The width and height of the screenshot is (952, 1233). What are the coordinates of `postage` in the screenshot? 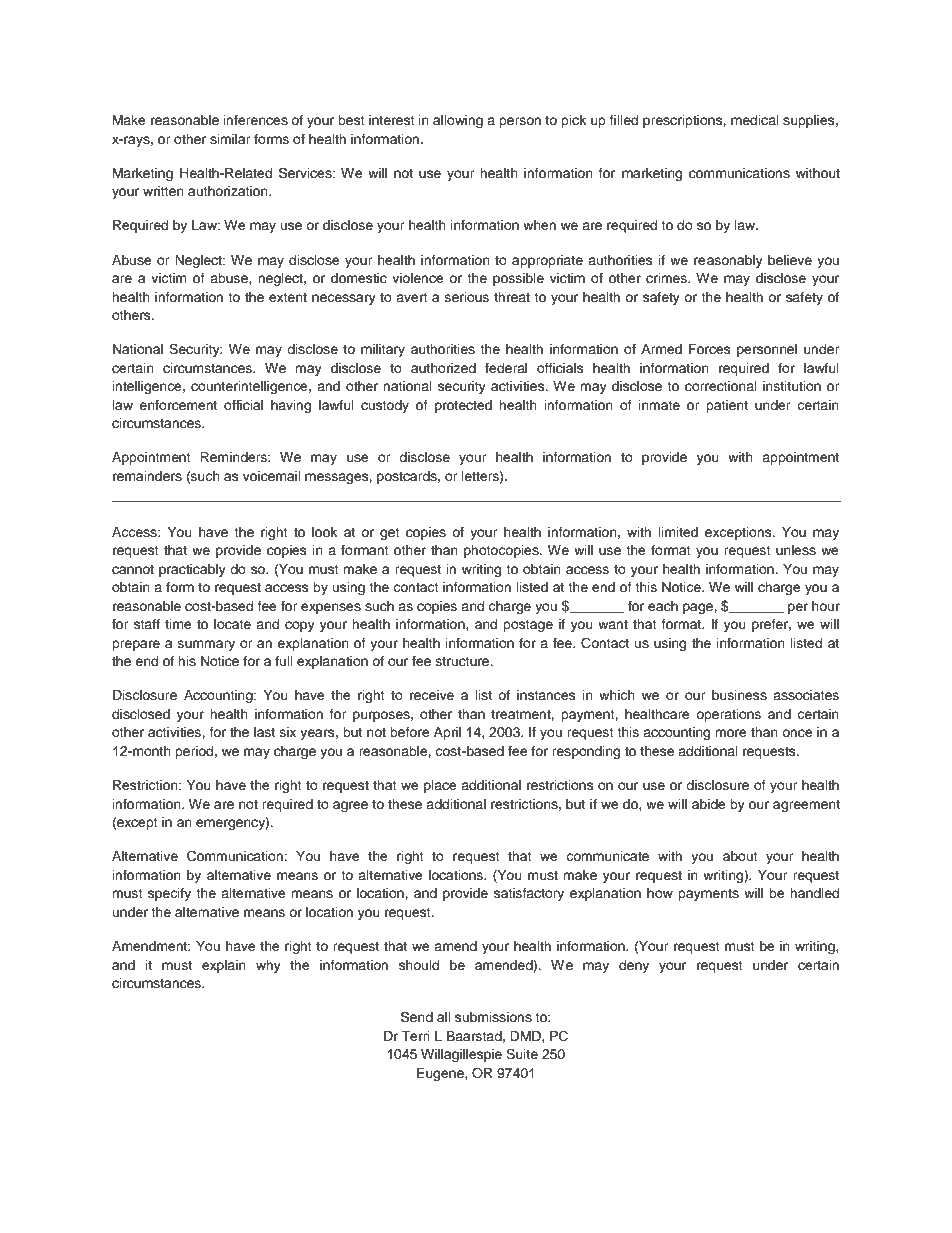 It's located at (528, 626).
